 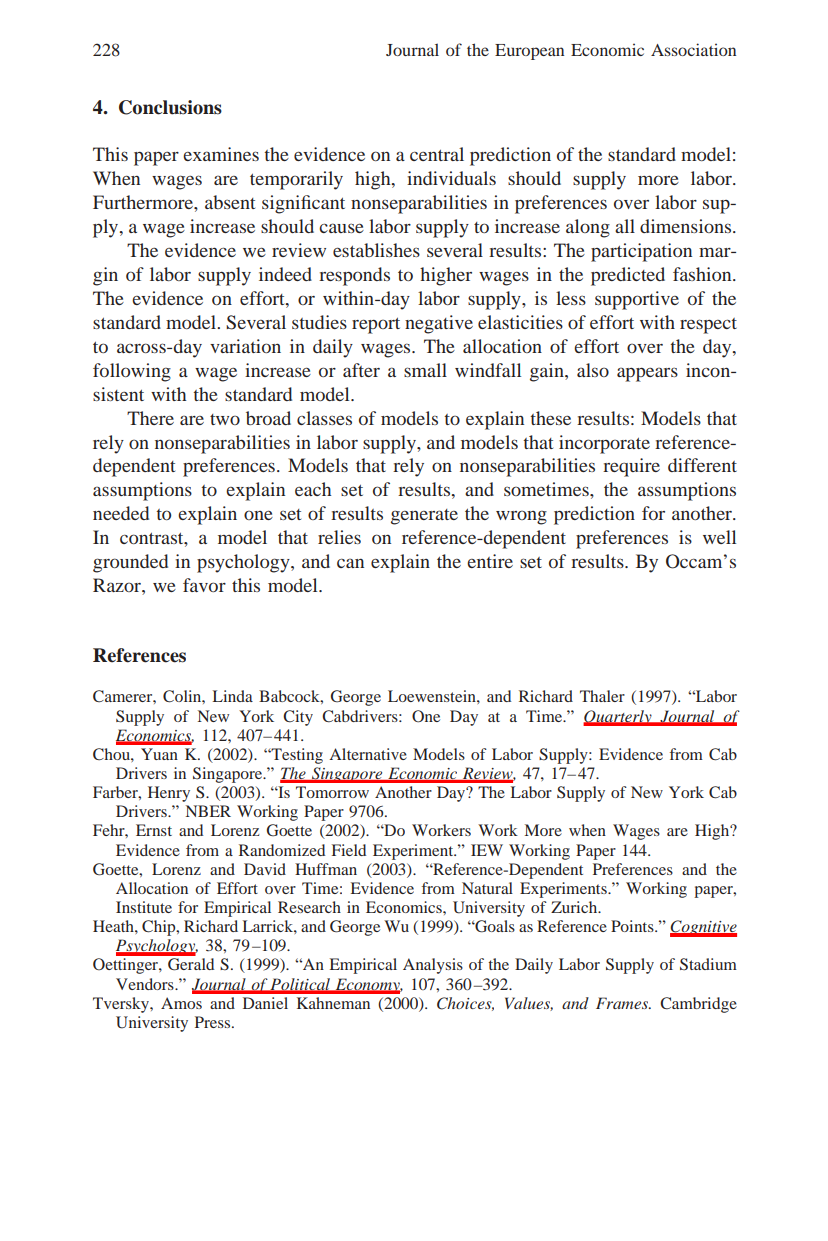 I want to click on well, so click(x=719, y=537).
